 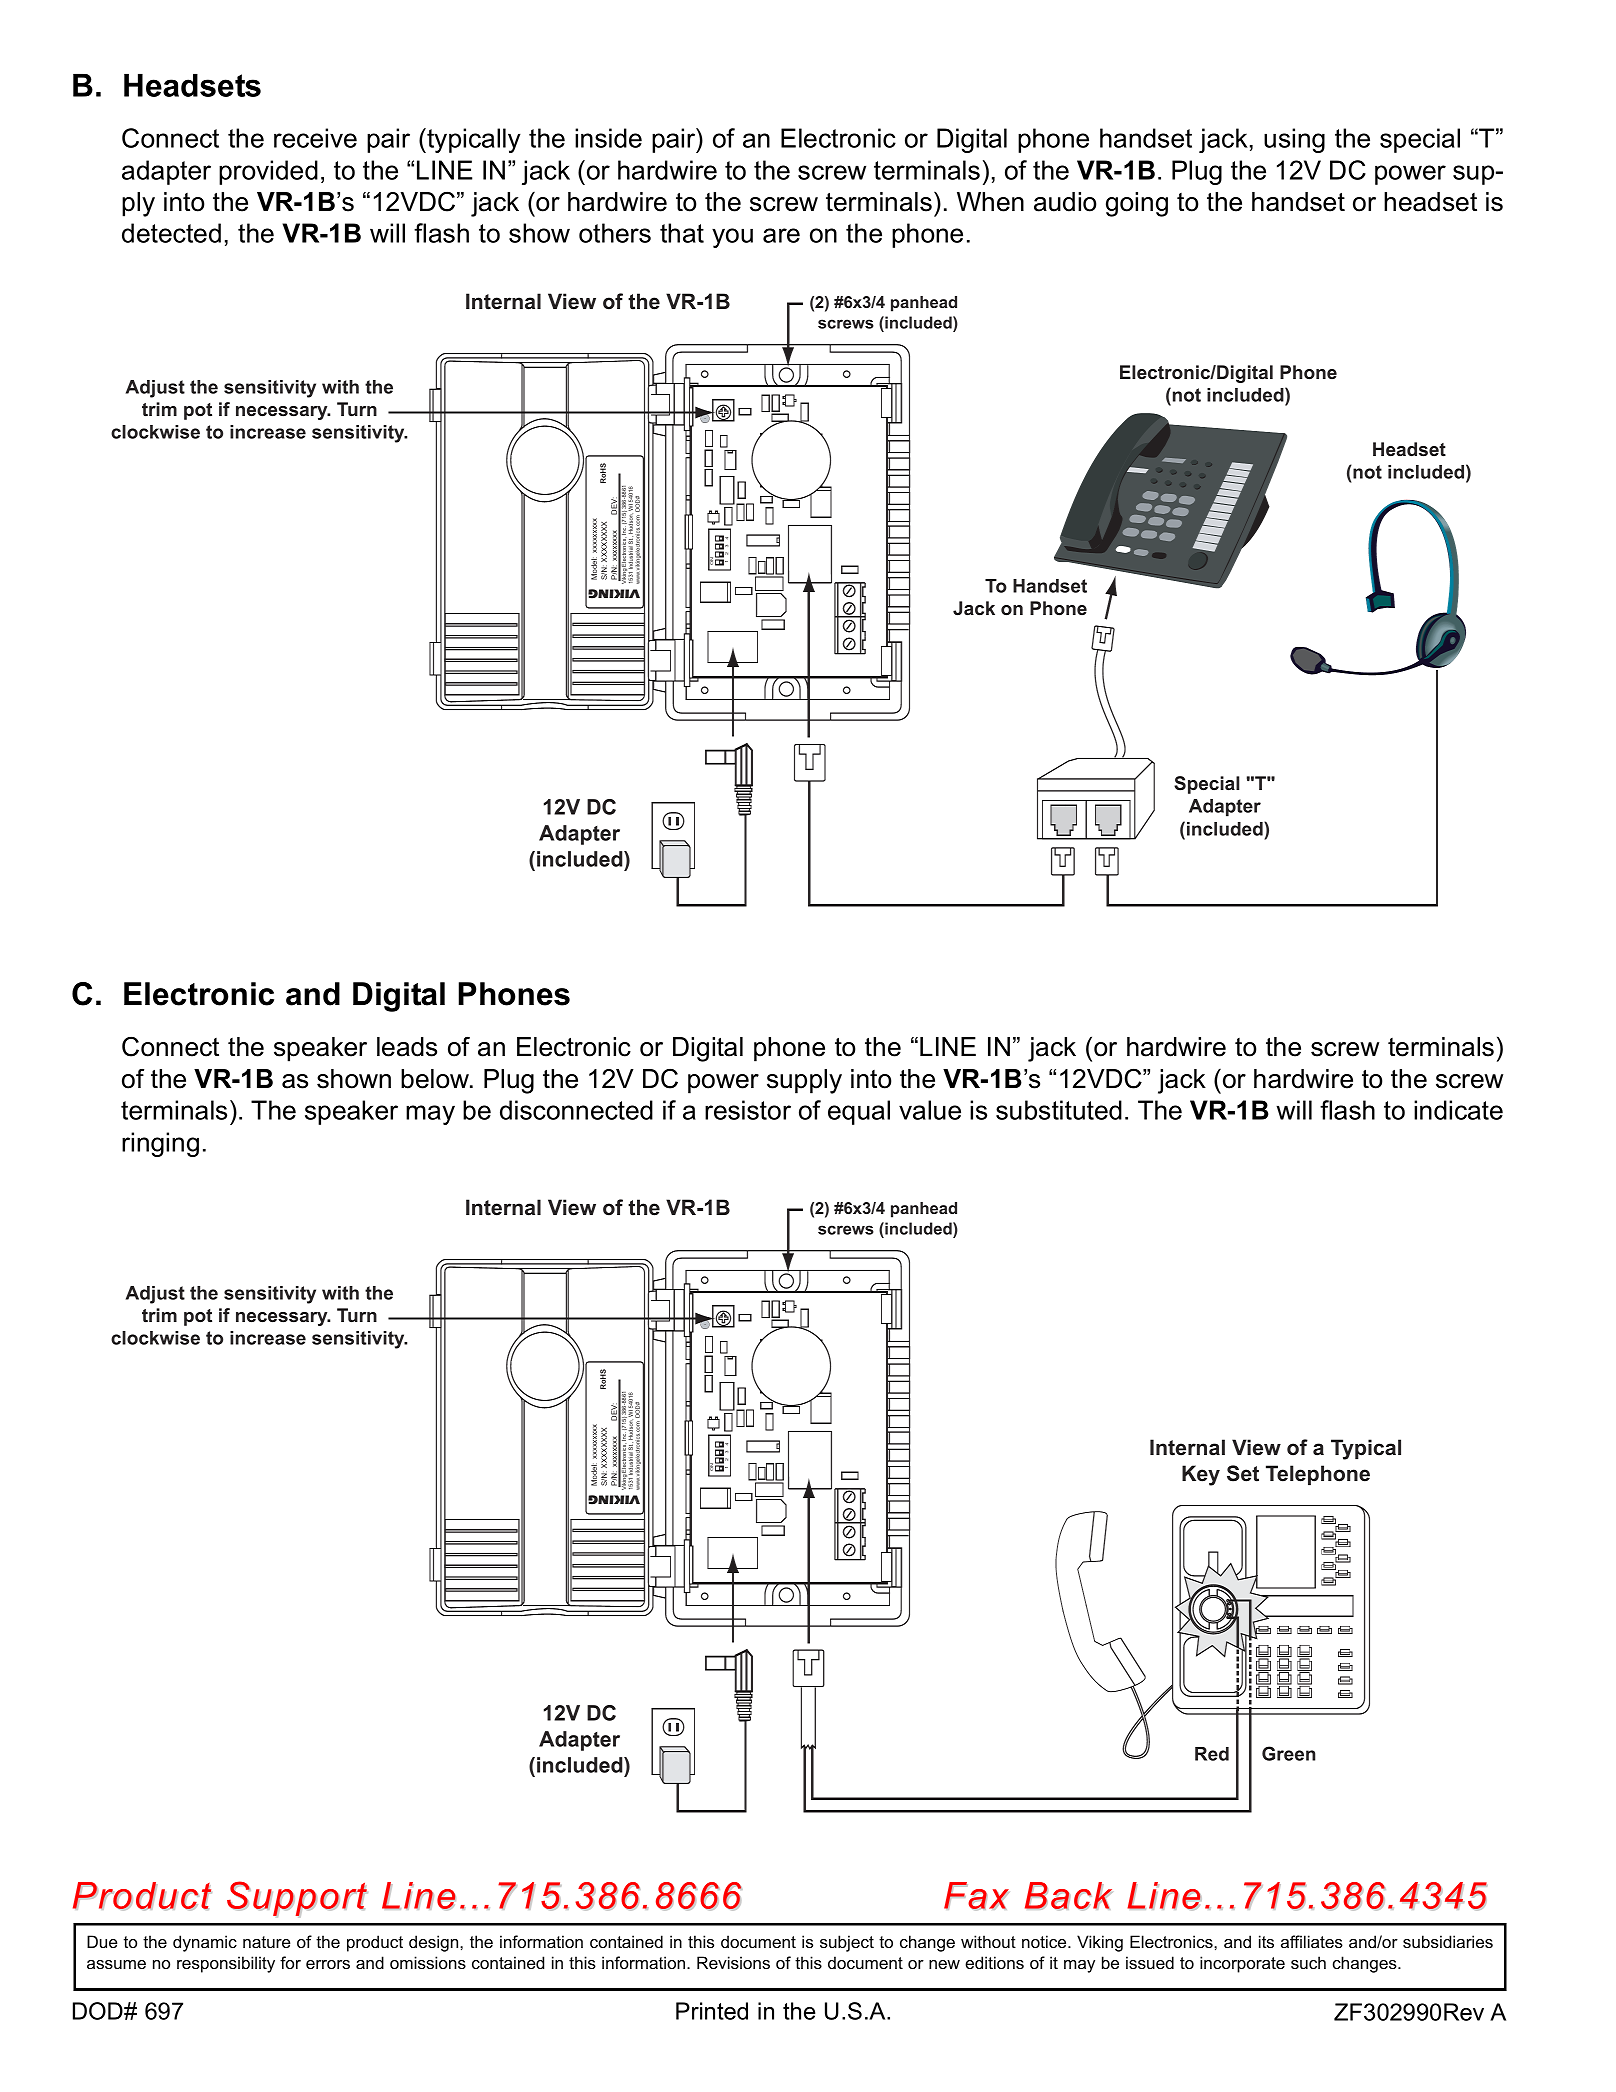 I want to click on supply, so click(x=804, y=1081).
